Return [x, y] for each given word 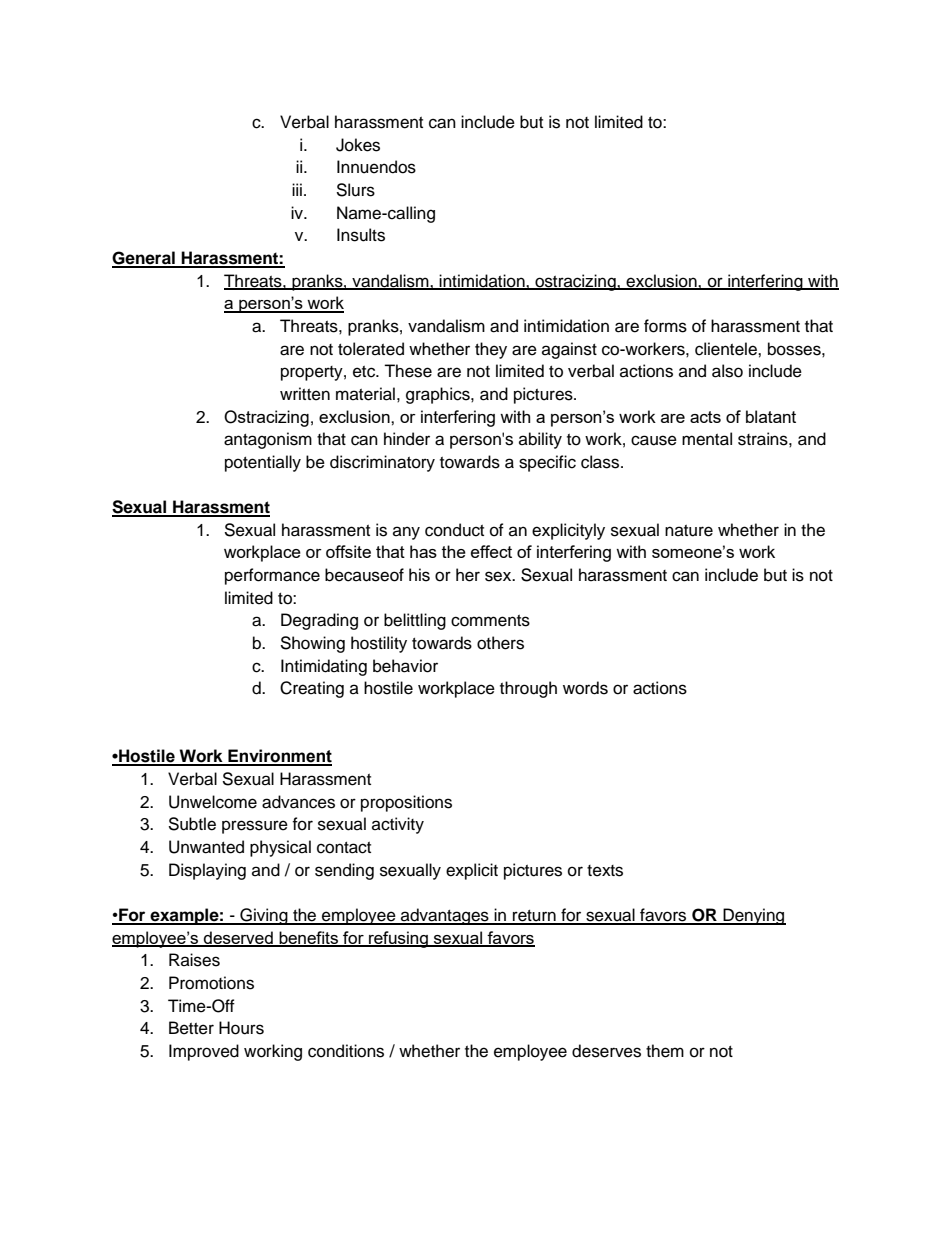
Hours [241, 1028]
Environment [279, 757]
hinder [407, 439]
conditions [346, 1051]
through [528, 689]
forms [665, 326]
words [585, 688]
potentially [263, 463]
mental [707, 439]
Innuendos [376, 167]
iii [297, 189]
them [665, 1051]
